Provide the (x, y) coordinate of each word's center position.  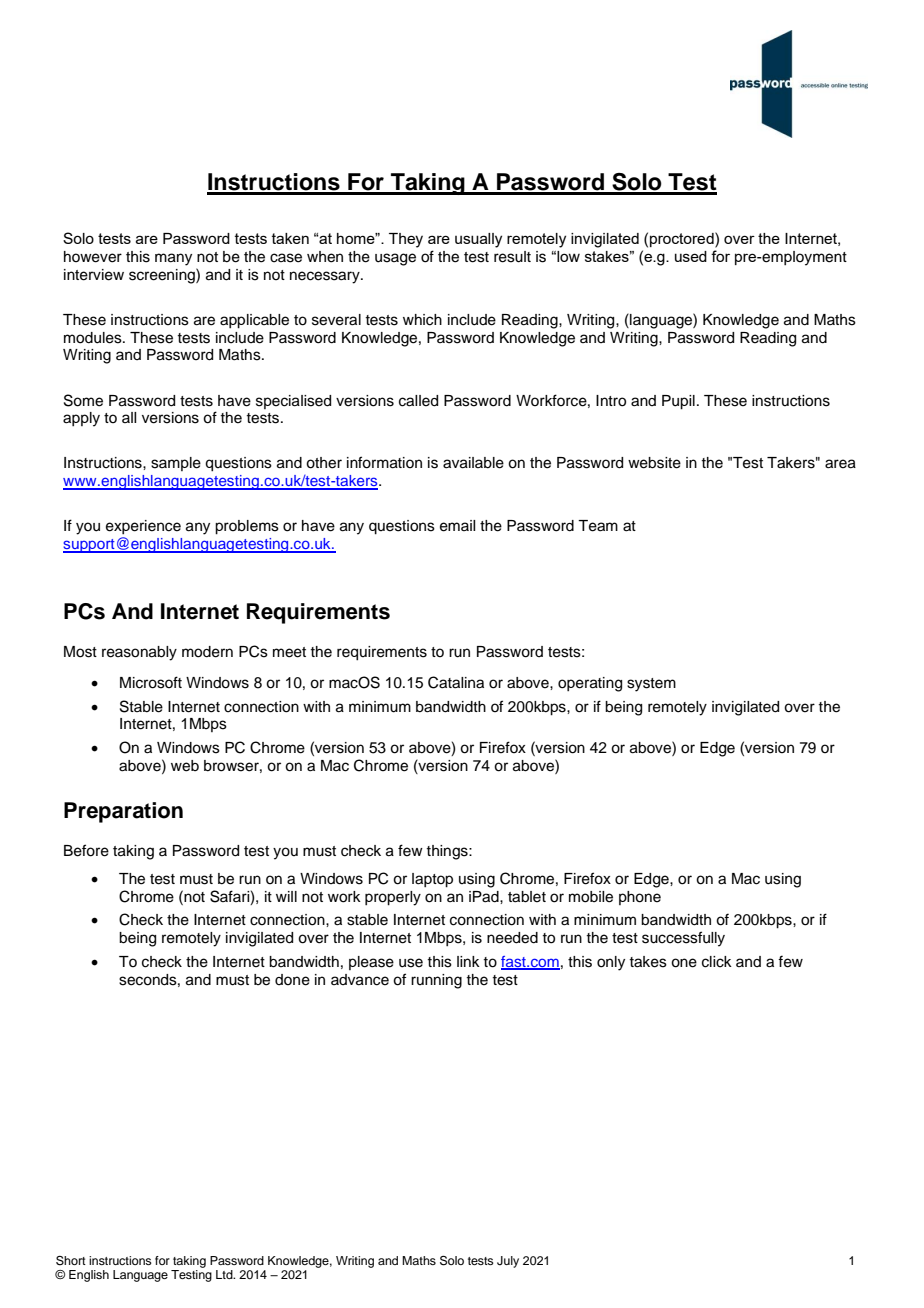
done (292, 980)
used (691, 256)
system (651, 685)
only (611, 963)
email (457, 526)
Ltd (225, 1274)
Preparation (123, 812)
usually (478, 240)
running (436, 981)
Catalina (456, 682)
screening (163, 276)
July (508, 1262)
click (717, 962)
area (840, 464)
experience (143, 527)
